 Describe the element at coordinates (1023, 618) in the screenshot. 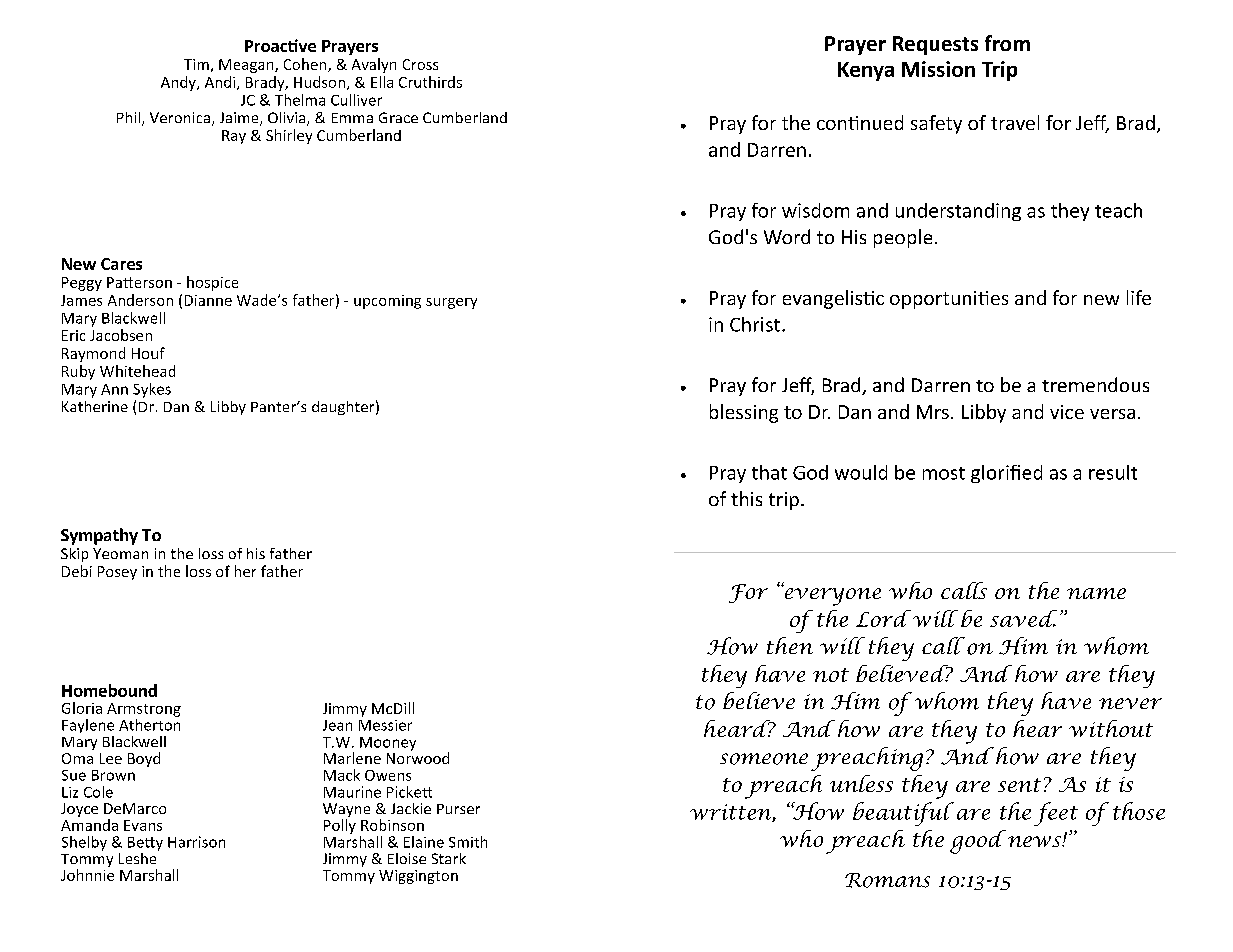

I see `saved` at that location.
